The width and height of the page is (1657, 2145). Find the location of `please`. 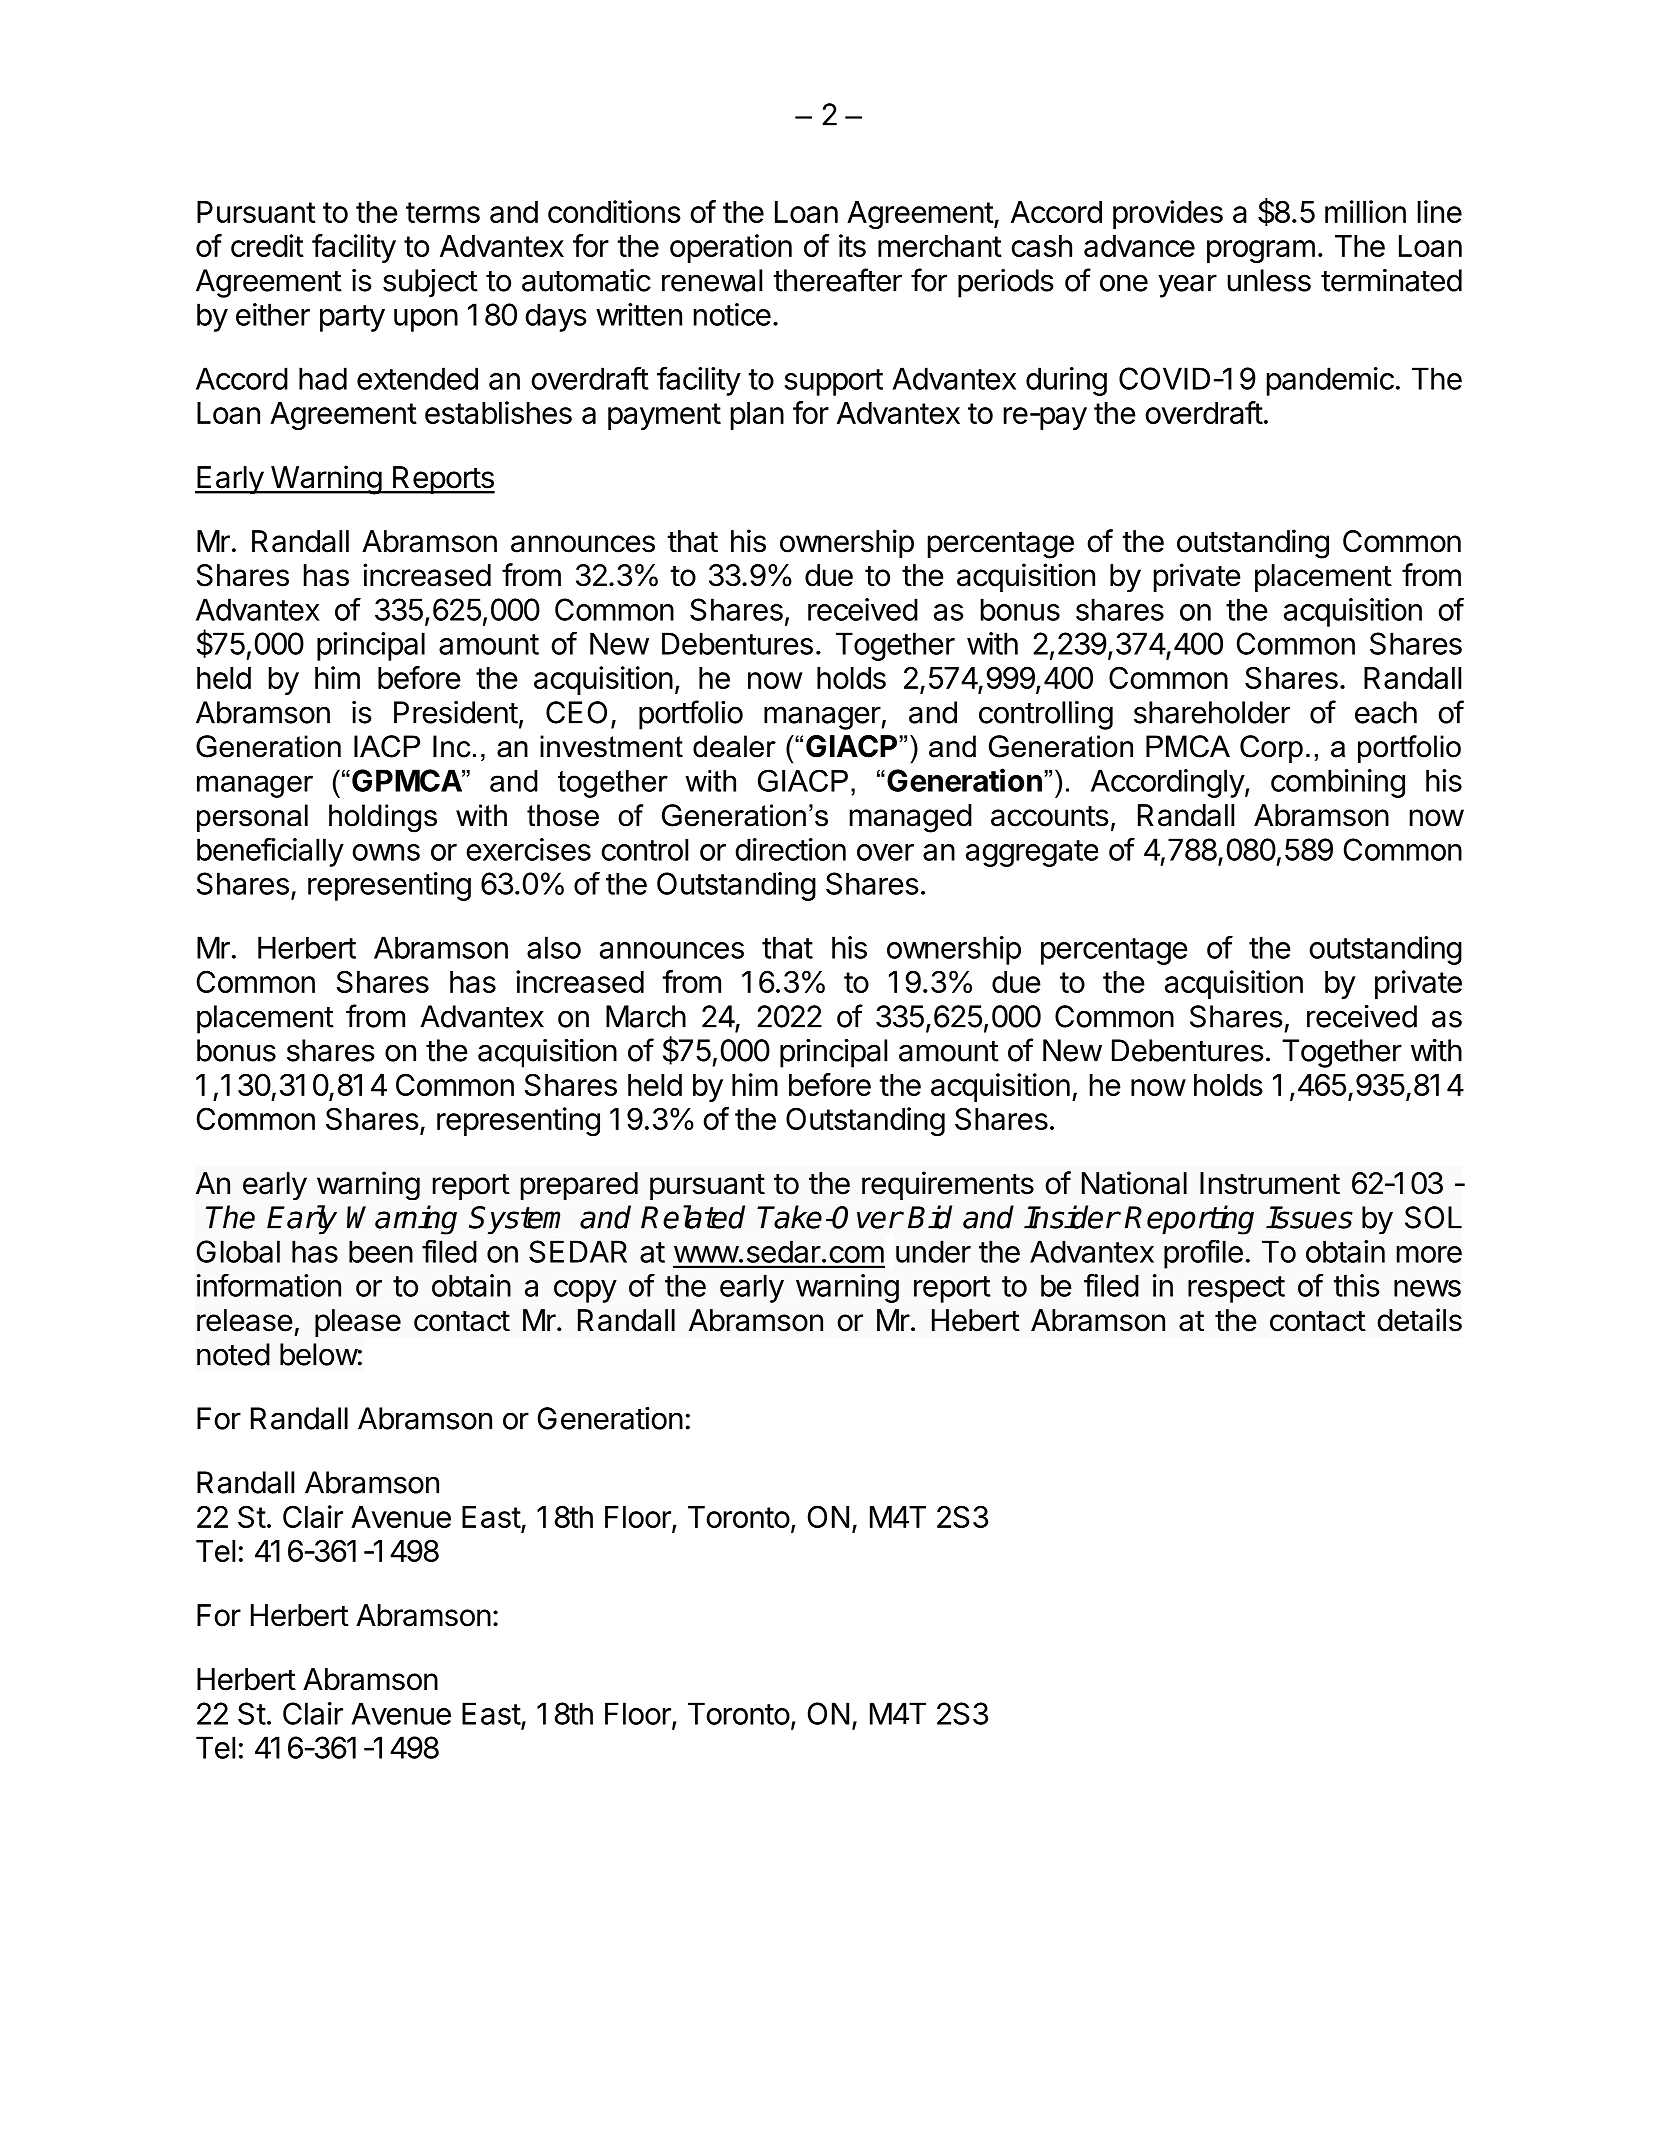

please is located at coordinates (358, 1323).
